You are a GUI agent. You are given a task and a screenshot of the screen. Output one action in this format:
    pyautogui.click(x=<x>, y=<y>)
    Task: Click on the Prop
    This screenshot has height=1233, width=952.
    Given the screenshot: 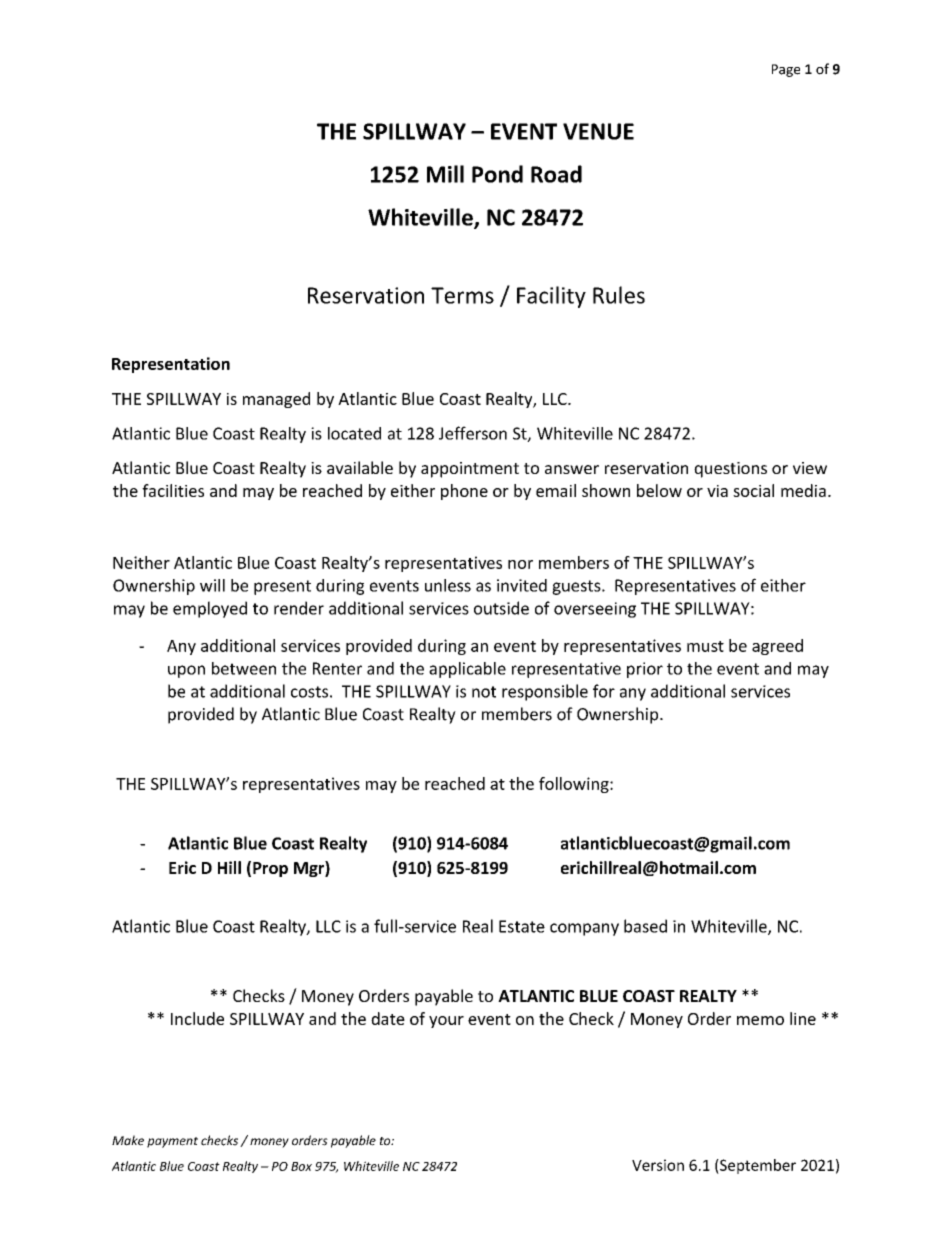 What is the action you would take?
    pyautogui.click(x=270, y=869)
